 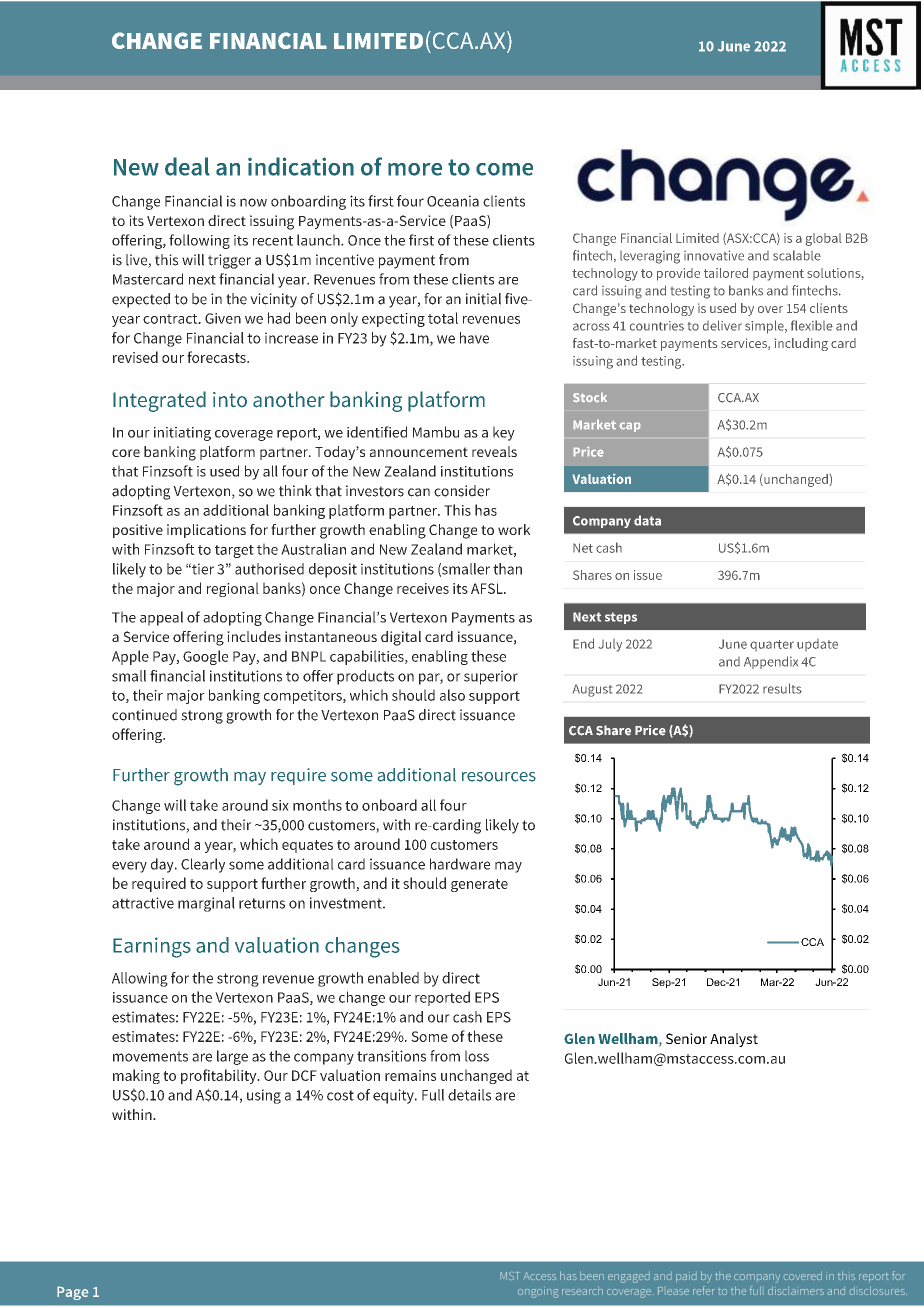 What do you see at coordinates (453, 201) in the document?
I see `Oceania` at bounding box center [453, 201].
